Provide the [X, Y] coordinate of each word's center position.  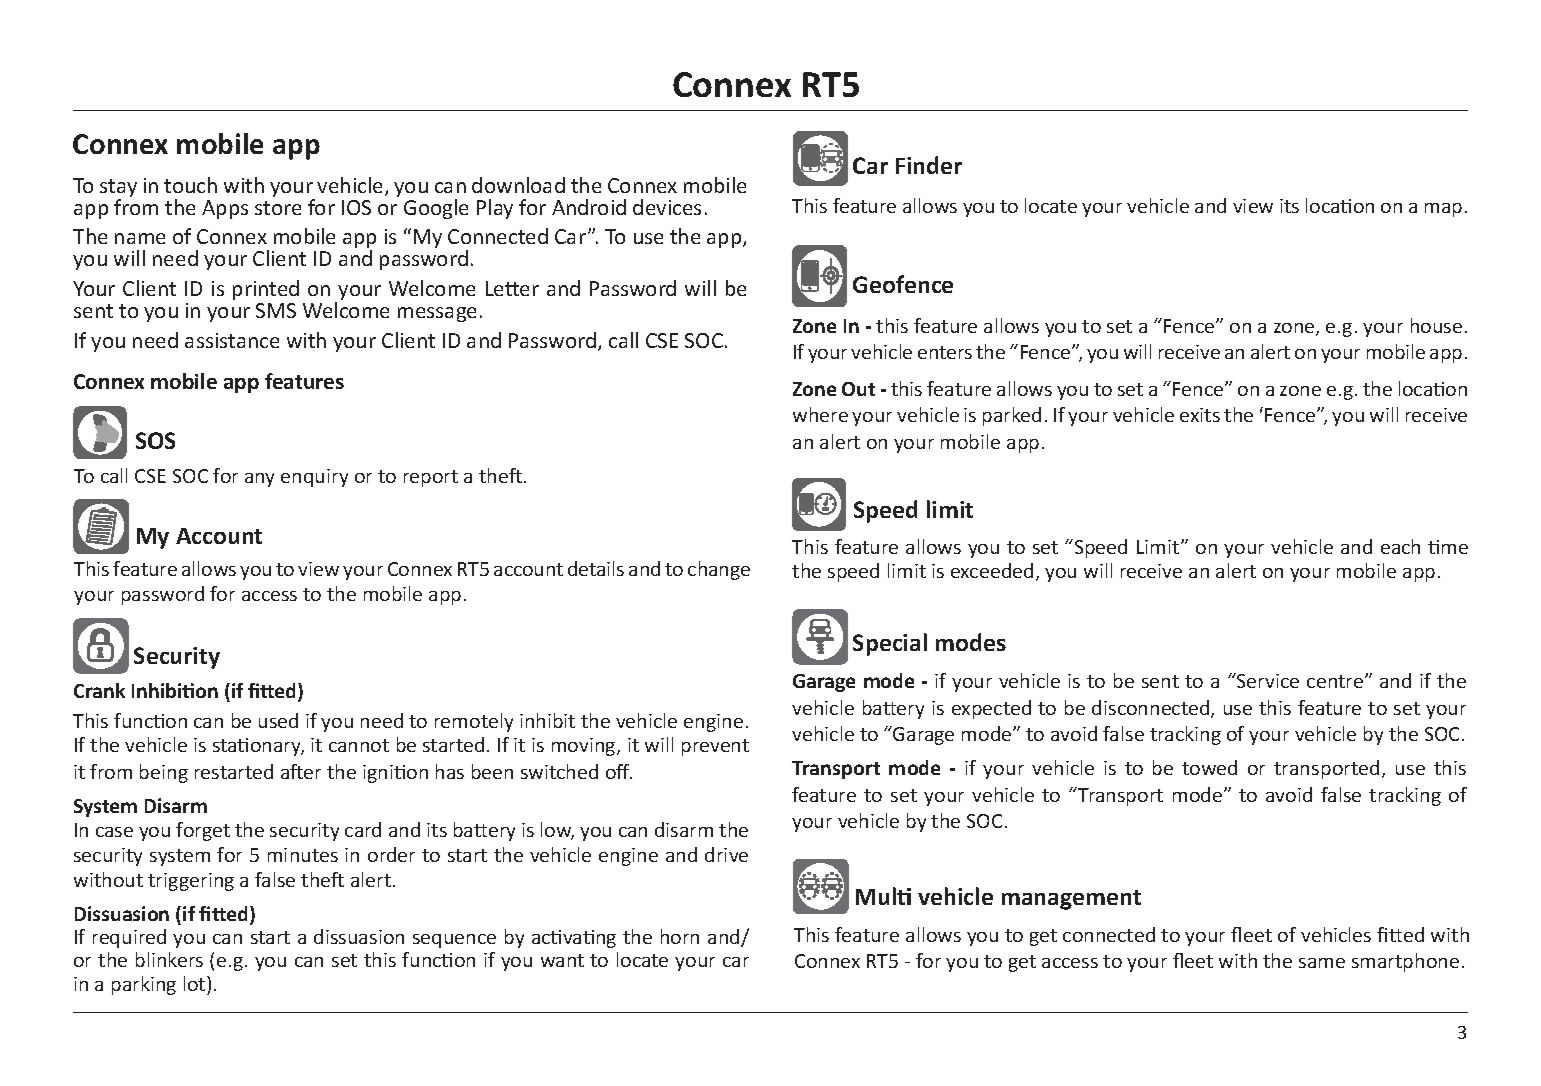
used [278, 720]
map [1443, 210]
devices [667, 207]
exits [1200, 415]
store [278, 208]
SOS [155, 440]
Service [1267, 680]
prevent [715, 747]
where [820, 414]
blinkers [169, 959]
